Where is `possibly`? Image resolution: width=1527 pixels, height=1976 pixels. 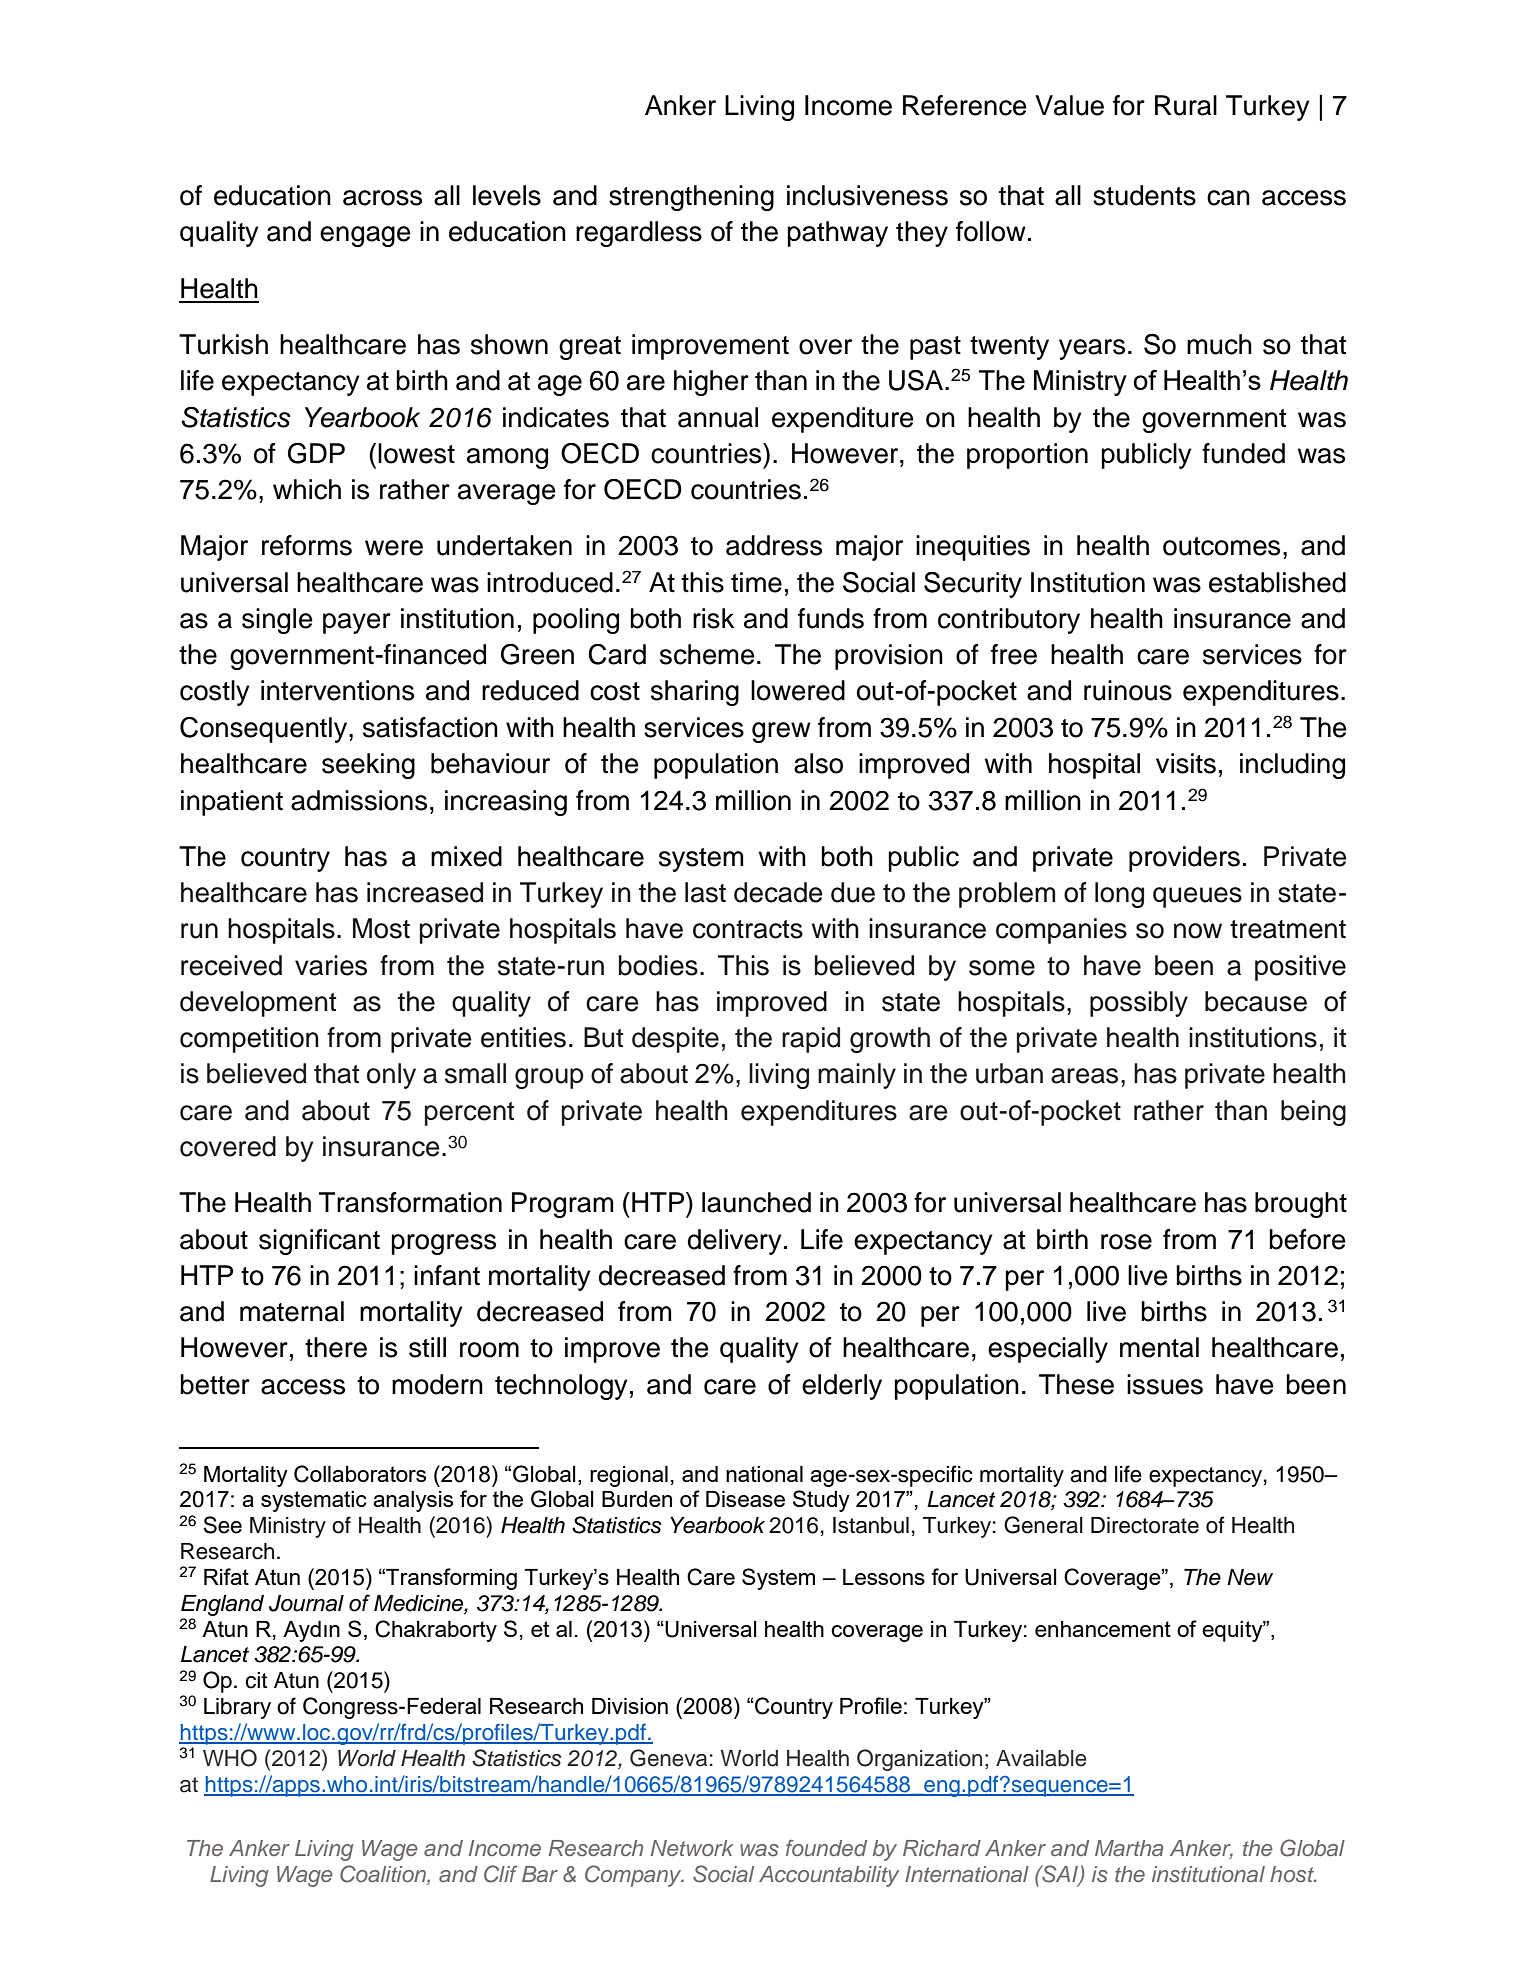 possibly is located at coordinates (1139, 1004).
